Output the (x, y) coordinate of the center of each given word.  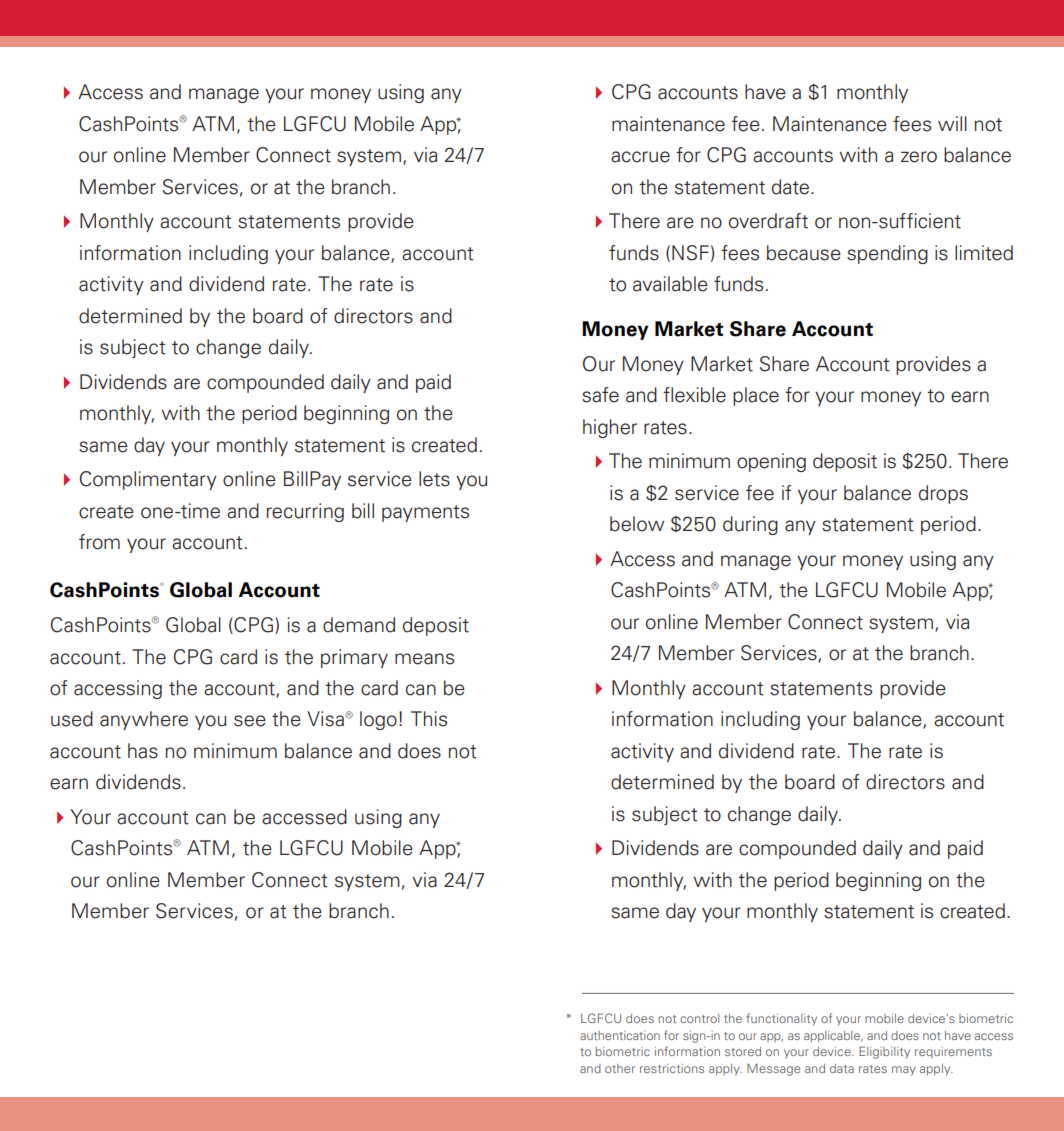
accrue (640, 157)
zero (919, 157)
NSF (690, 253)
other (620, 1068)
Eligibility (884, 1052)
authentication (620, 1035)
